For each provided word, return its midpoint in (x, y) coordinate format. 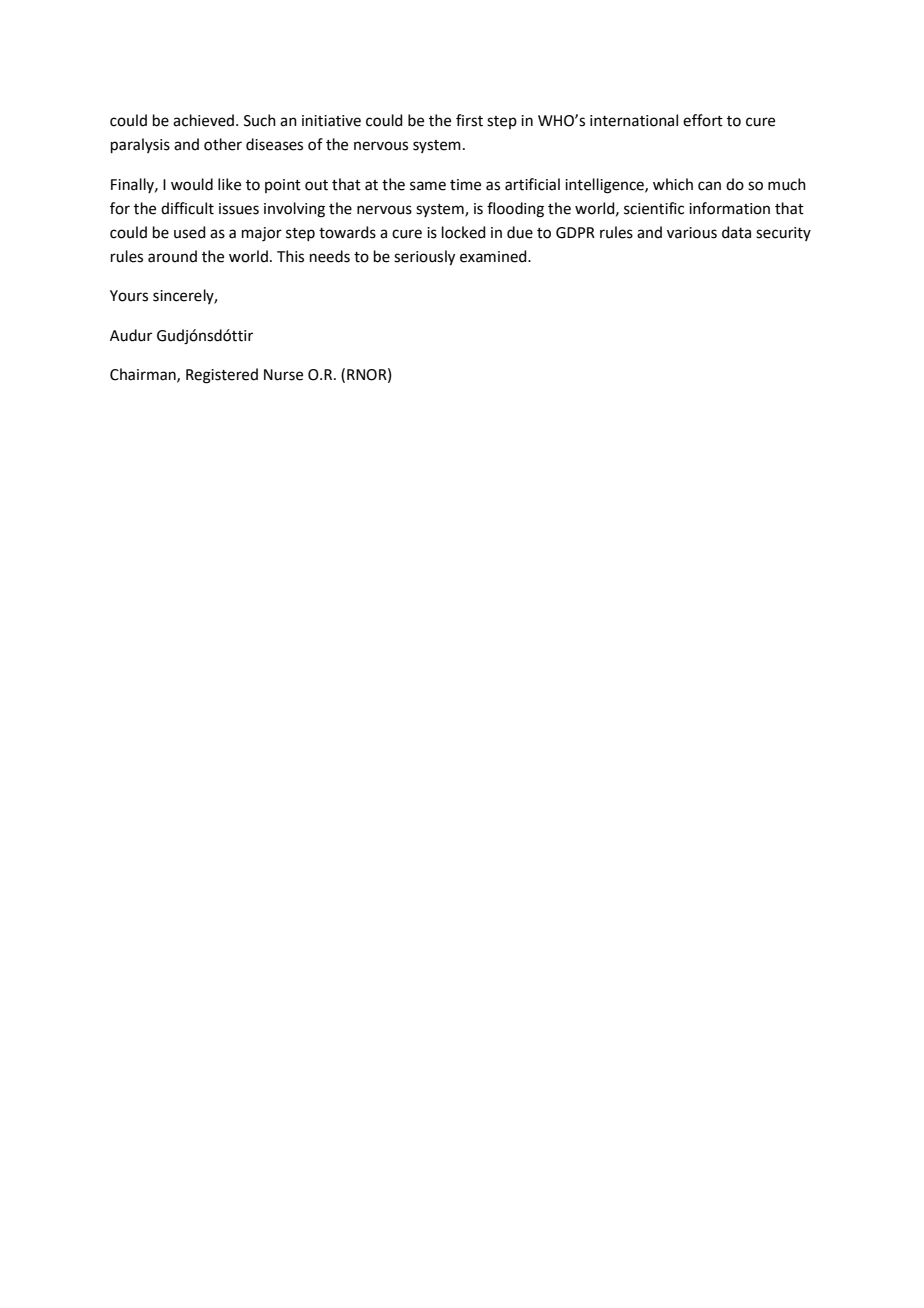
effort (703, 120)
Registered (222, 376)
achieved (203, 120)
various (692, 233)
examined (494, 256)
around (172, 256)
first (469, 120)
